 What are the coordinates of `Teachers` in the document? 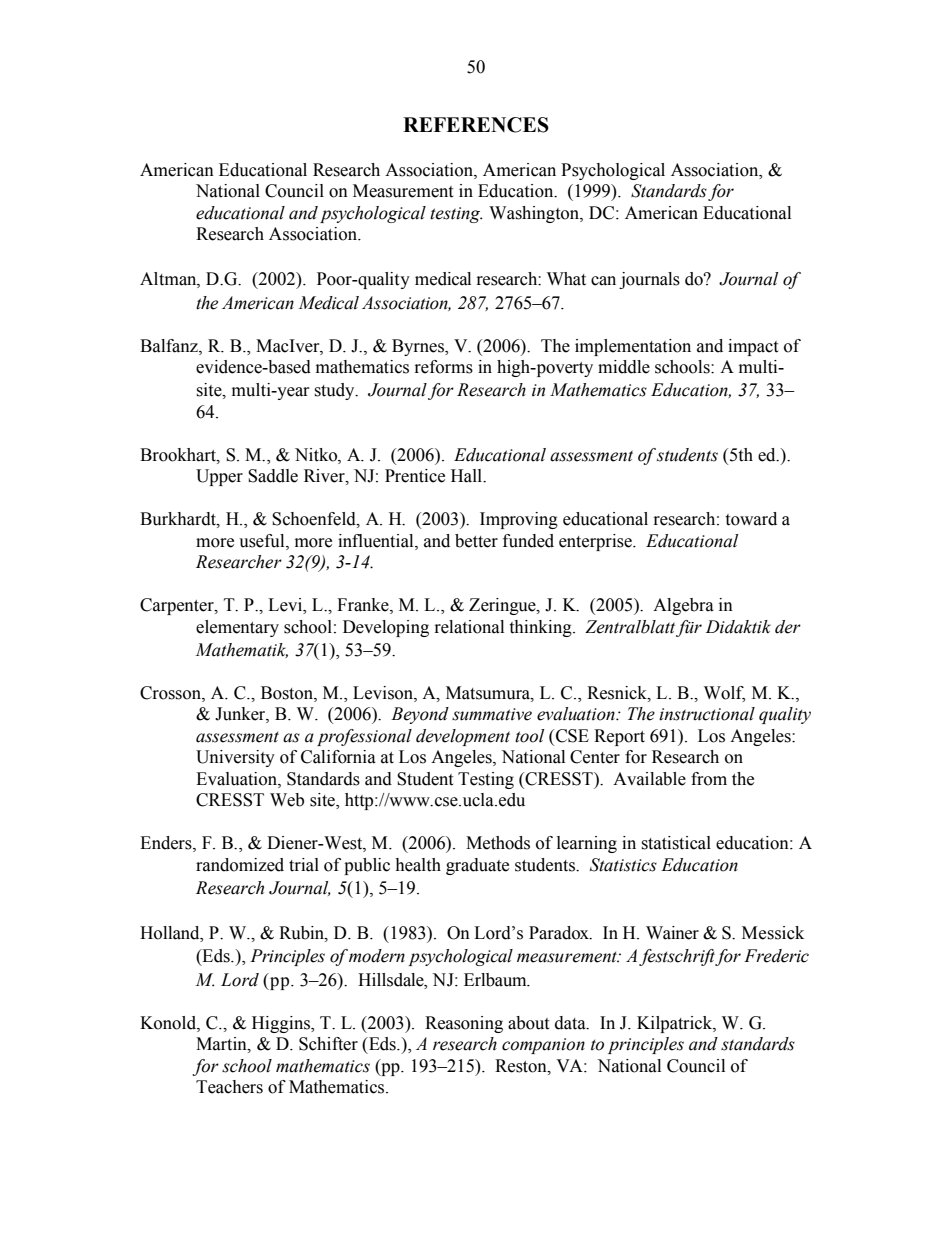 It's located at (229, 1087).
